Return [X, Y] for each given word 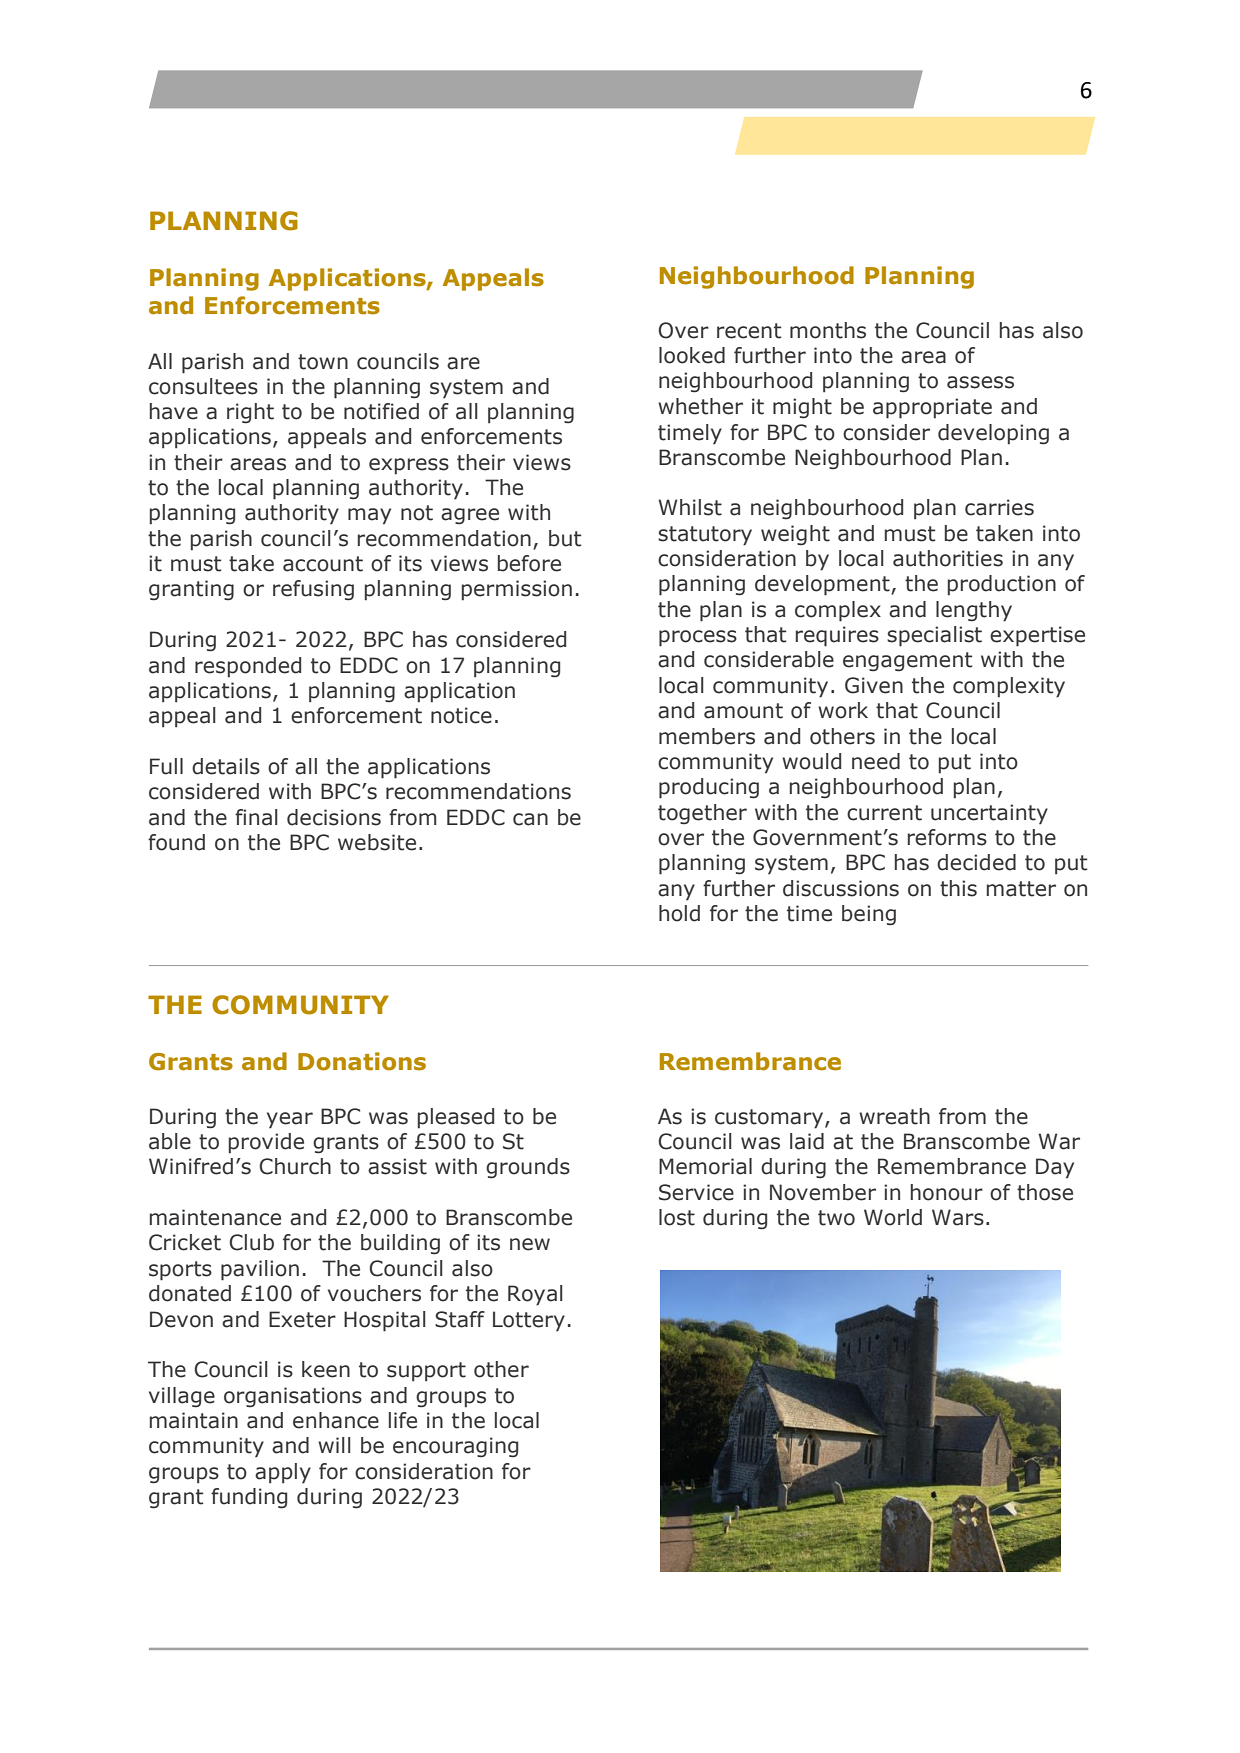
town [323, 362]
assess [980, 382]
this [958, 888]
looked [692, 355]
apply [283, 1473]
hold [679, 913]
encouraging [455, 1447]
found [176, 842]
